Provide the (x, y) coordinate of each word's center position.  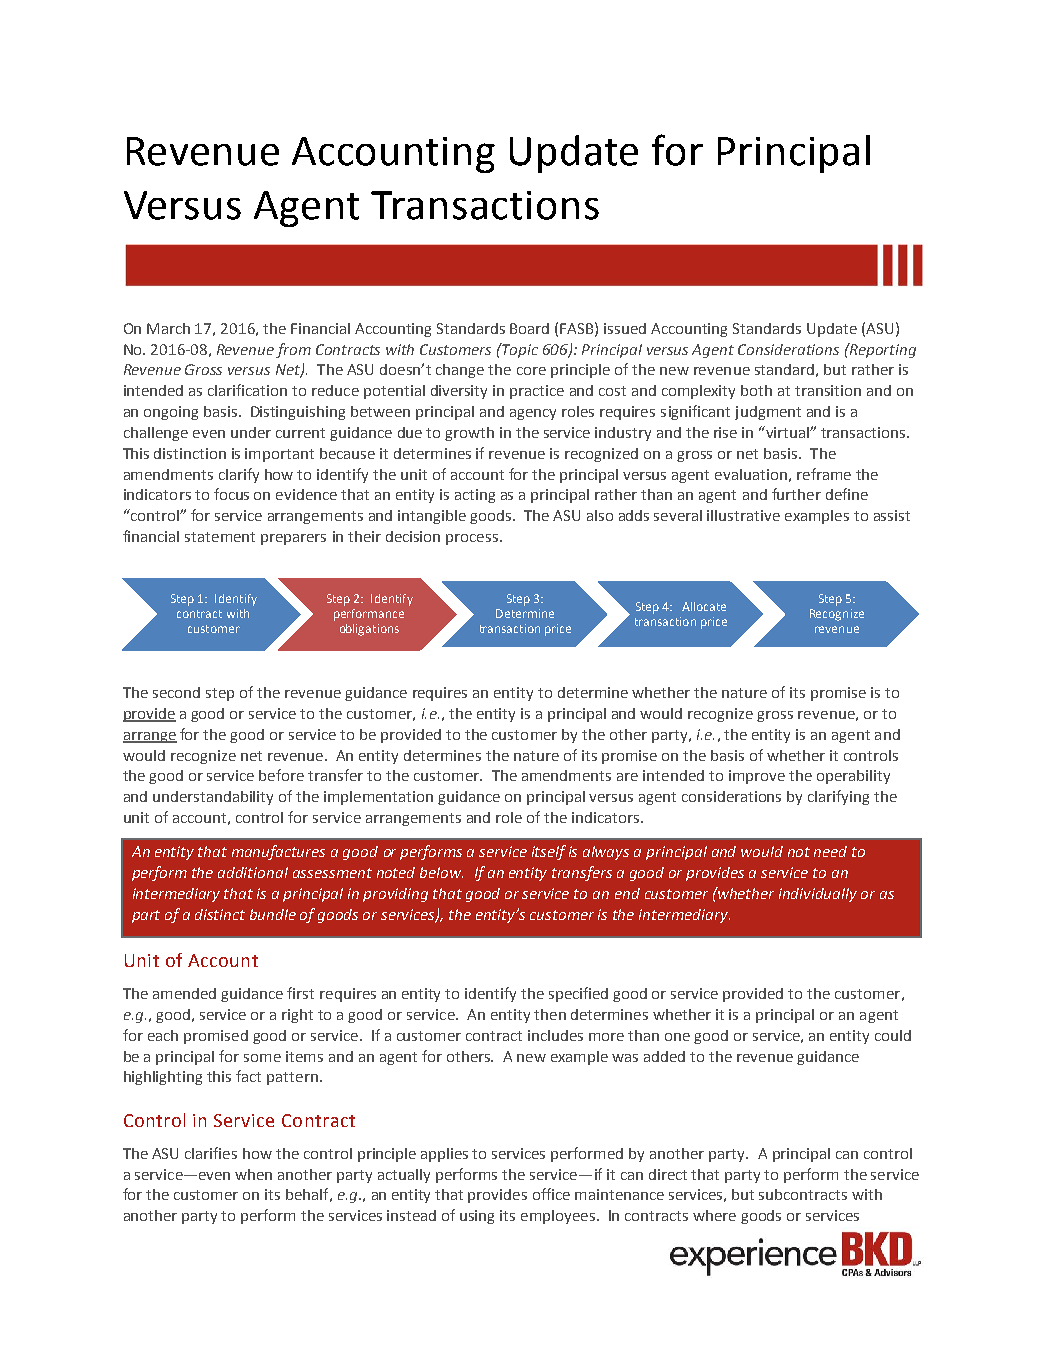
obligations (369, 630)
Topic (519, 350)
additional (253, 872)
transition (828, 390)
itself (549, 852)
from (293, 350)
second (176, 692)
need (830, 851)
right (297, 1016)
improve (757, 777)
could (893, 1035)
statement (220, 537)
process (473, 539)
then (550, 1014)
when (253, 1174)
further (796, 494)
